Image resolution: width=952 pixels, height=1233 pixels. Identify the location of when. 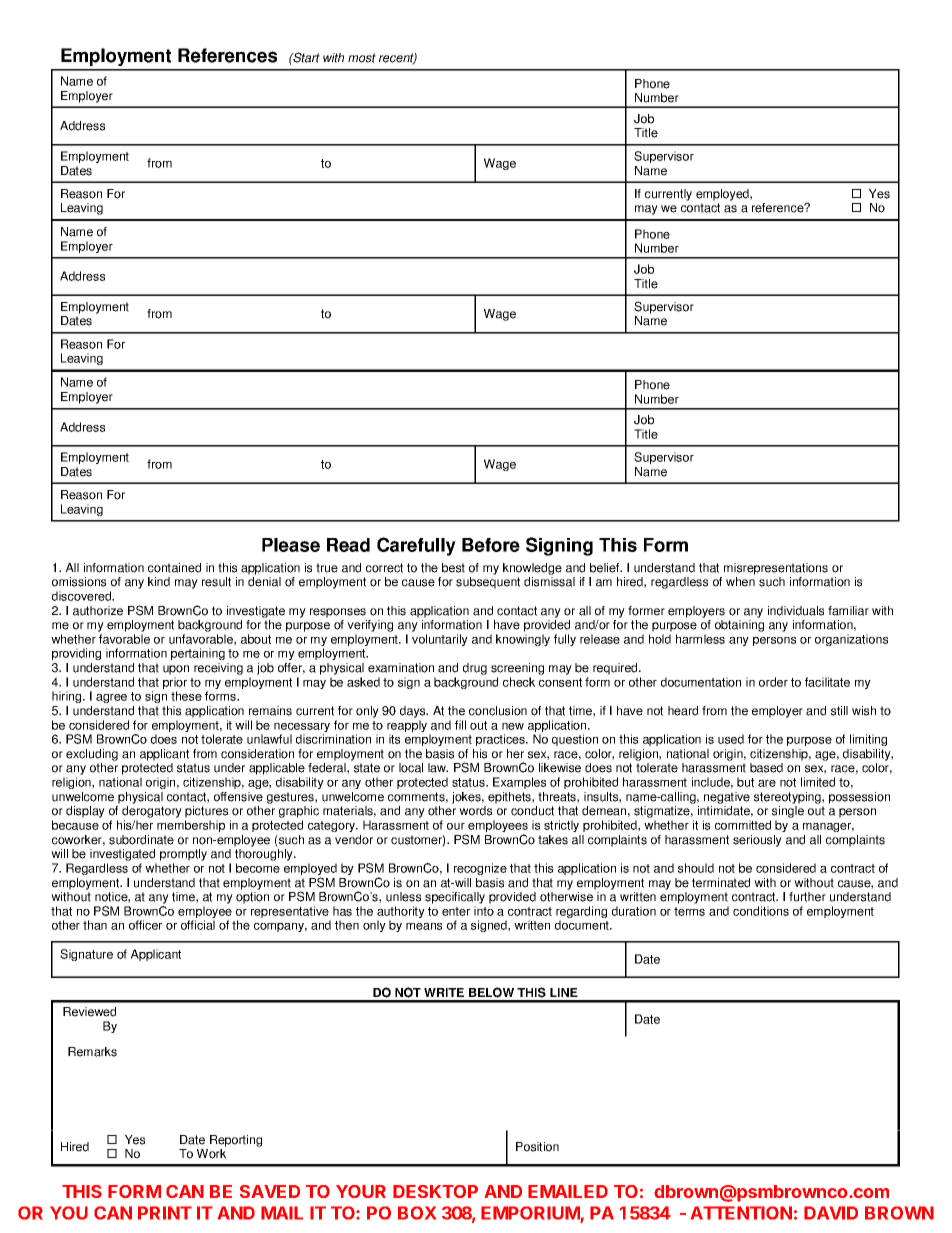
(740, 582).
